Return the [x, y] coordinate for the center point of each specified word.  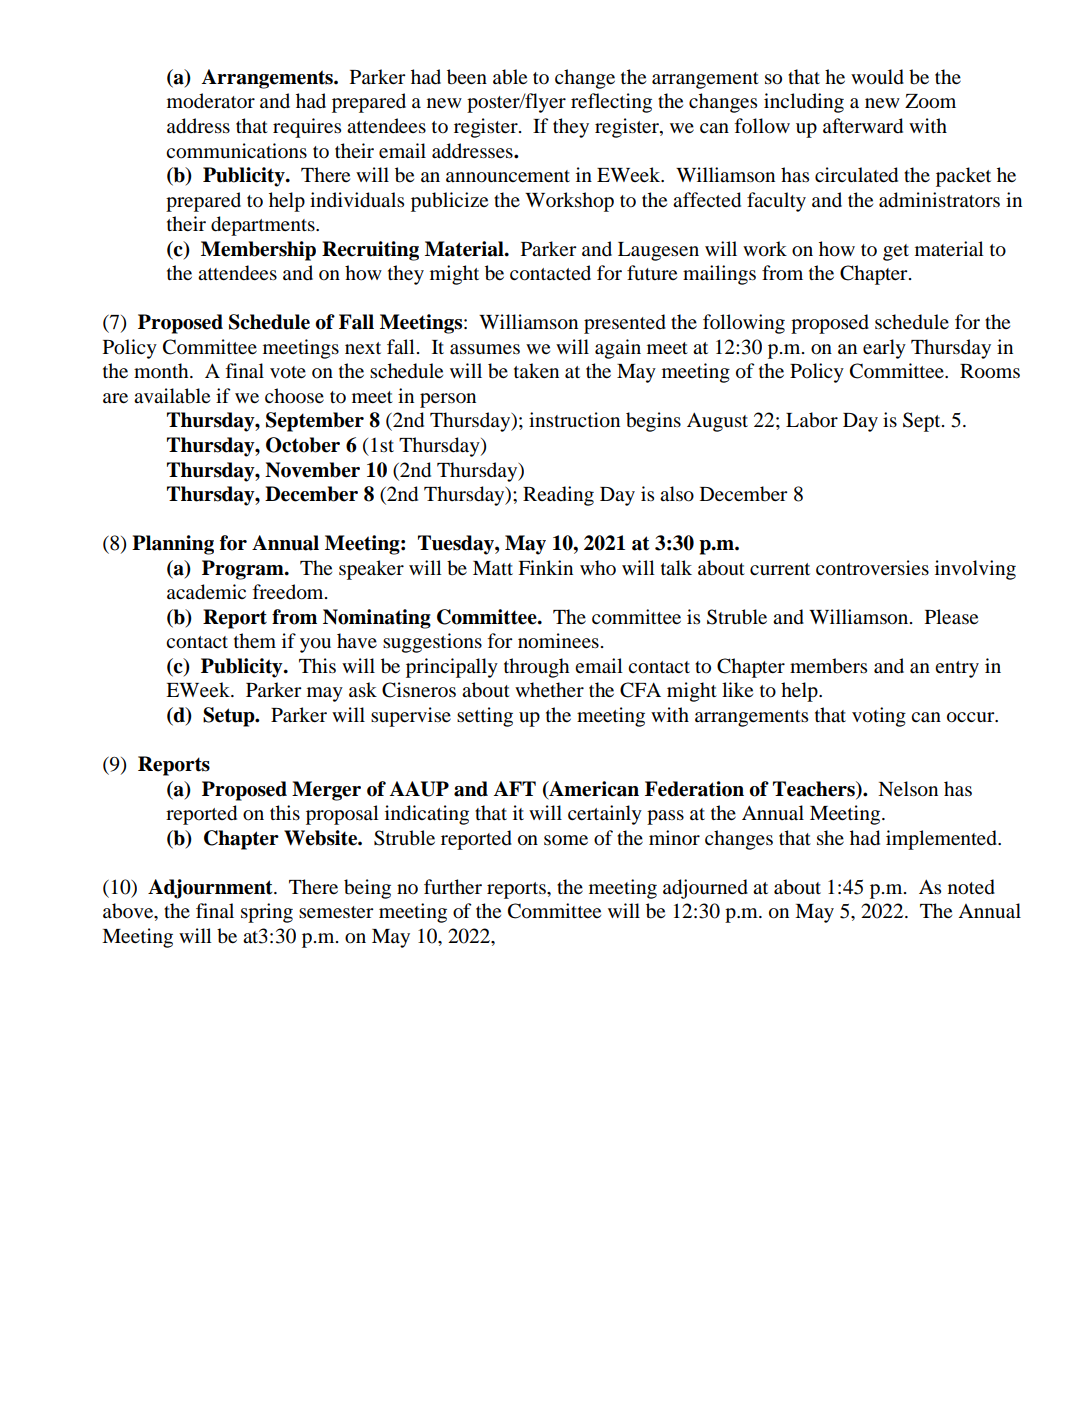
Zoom [930, 101]
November [312, 470]
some [566, 840]
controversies [872, 568]
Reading [558, 496]
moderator [211, 101]
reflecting [611, 103]
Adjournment [211, 889]
